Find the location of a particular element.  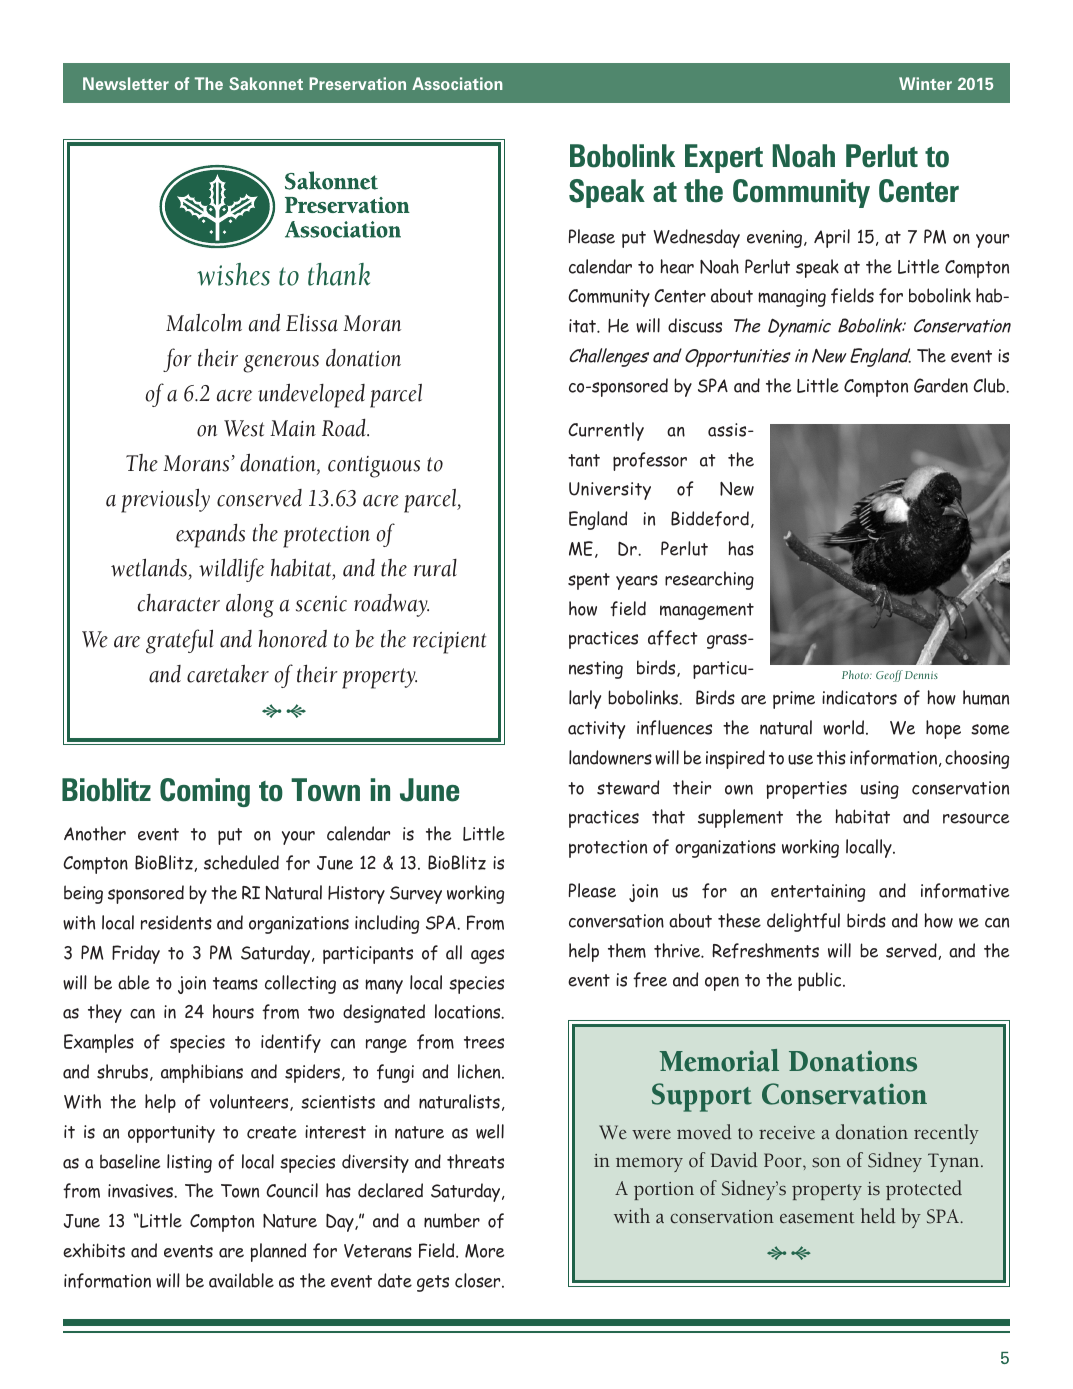

Association is located at coordinates (457, 83).
